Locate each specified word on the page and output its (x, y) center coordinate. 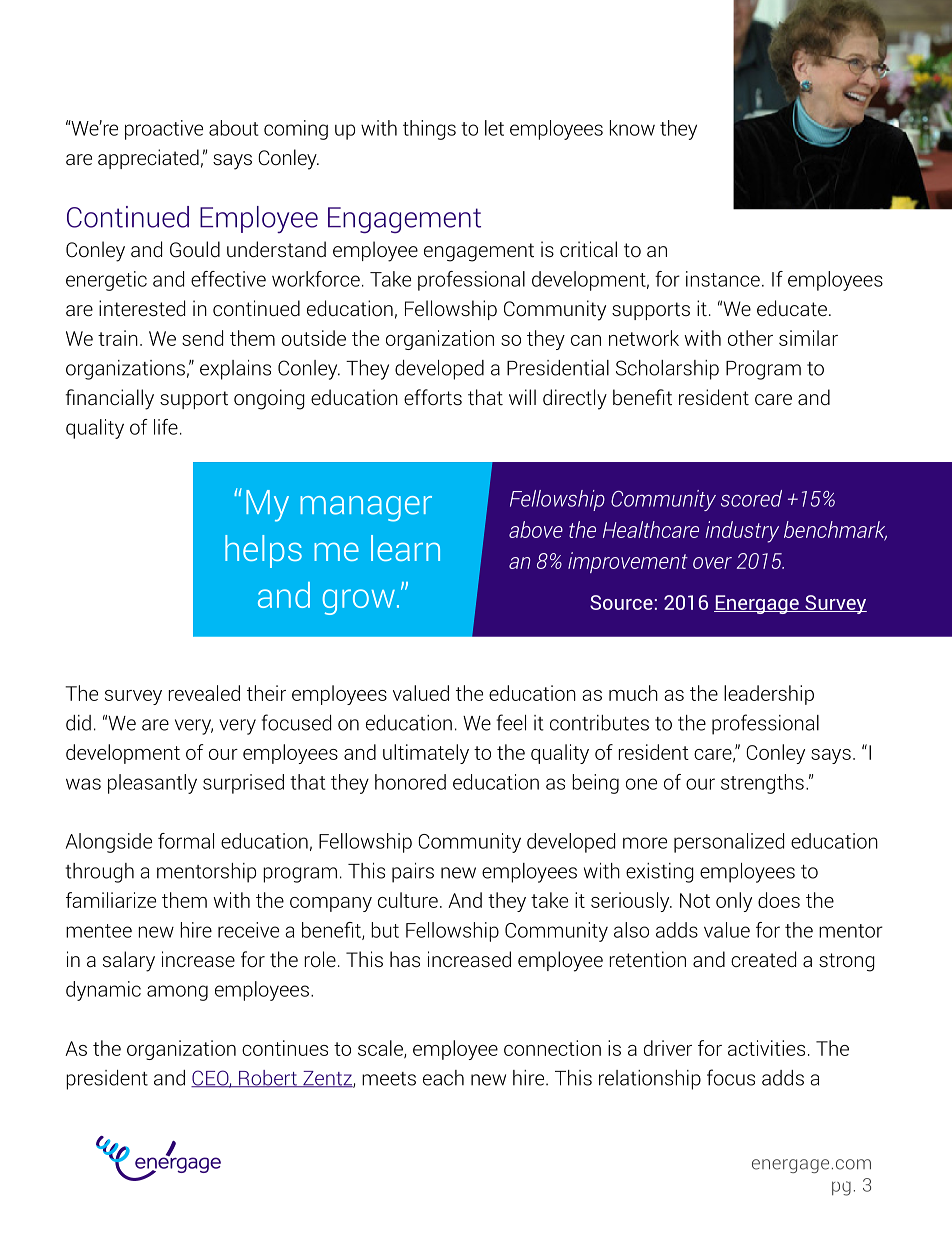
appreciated (148, 159)
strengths (762, 784)
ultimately (426, 754)
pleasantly (152, 784)
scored (751, 498)
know (632, 128)
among (177, 993)
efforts (433, 397)
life (166, 427)
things (429, 130)
